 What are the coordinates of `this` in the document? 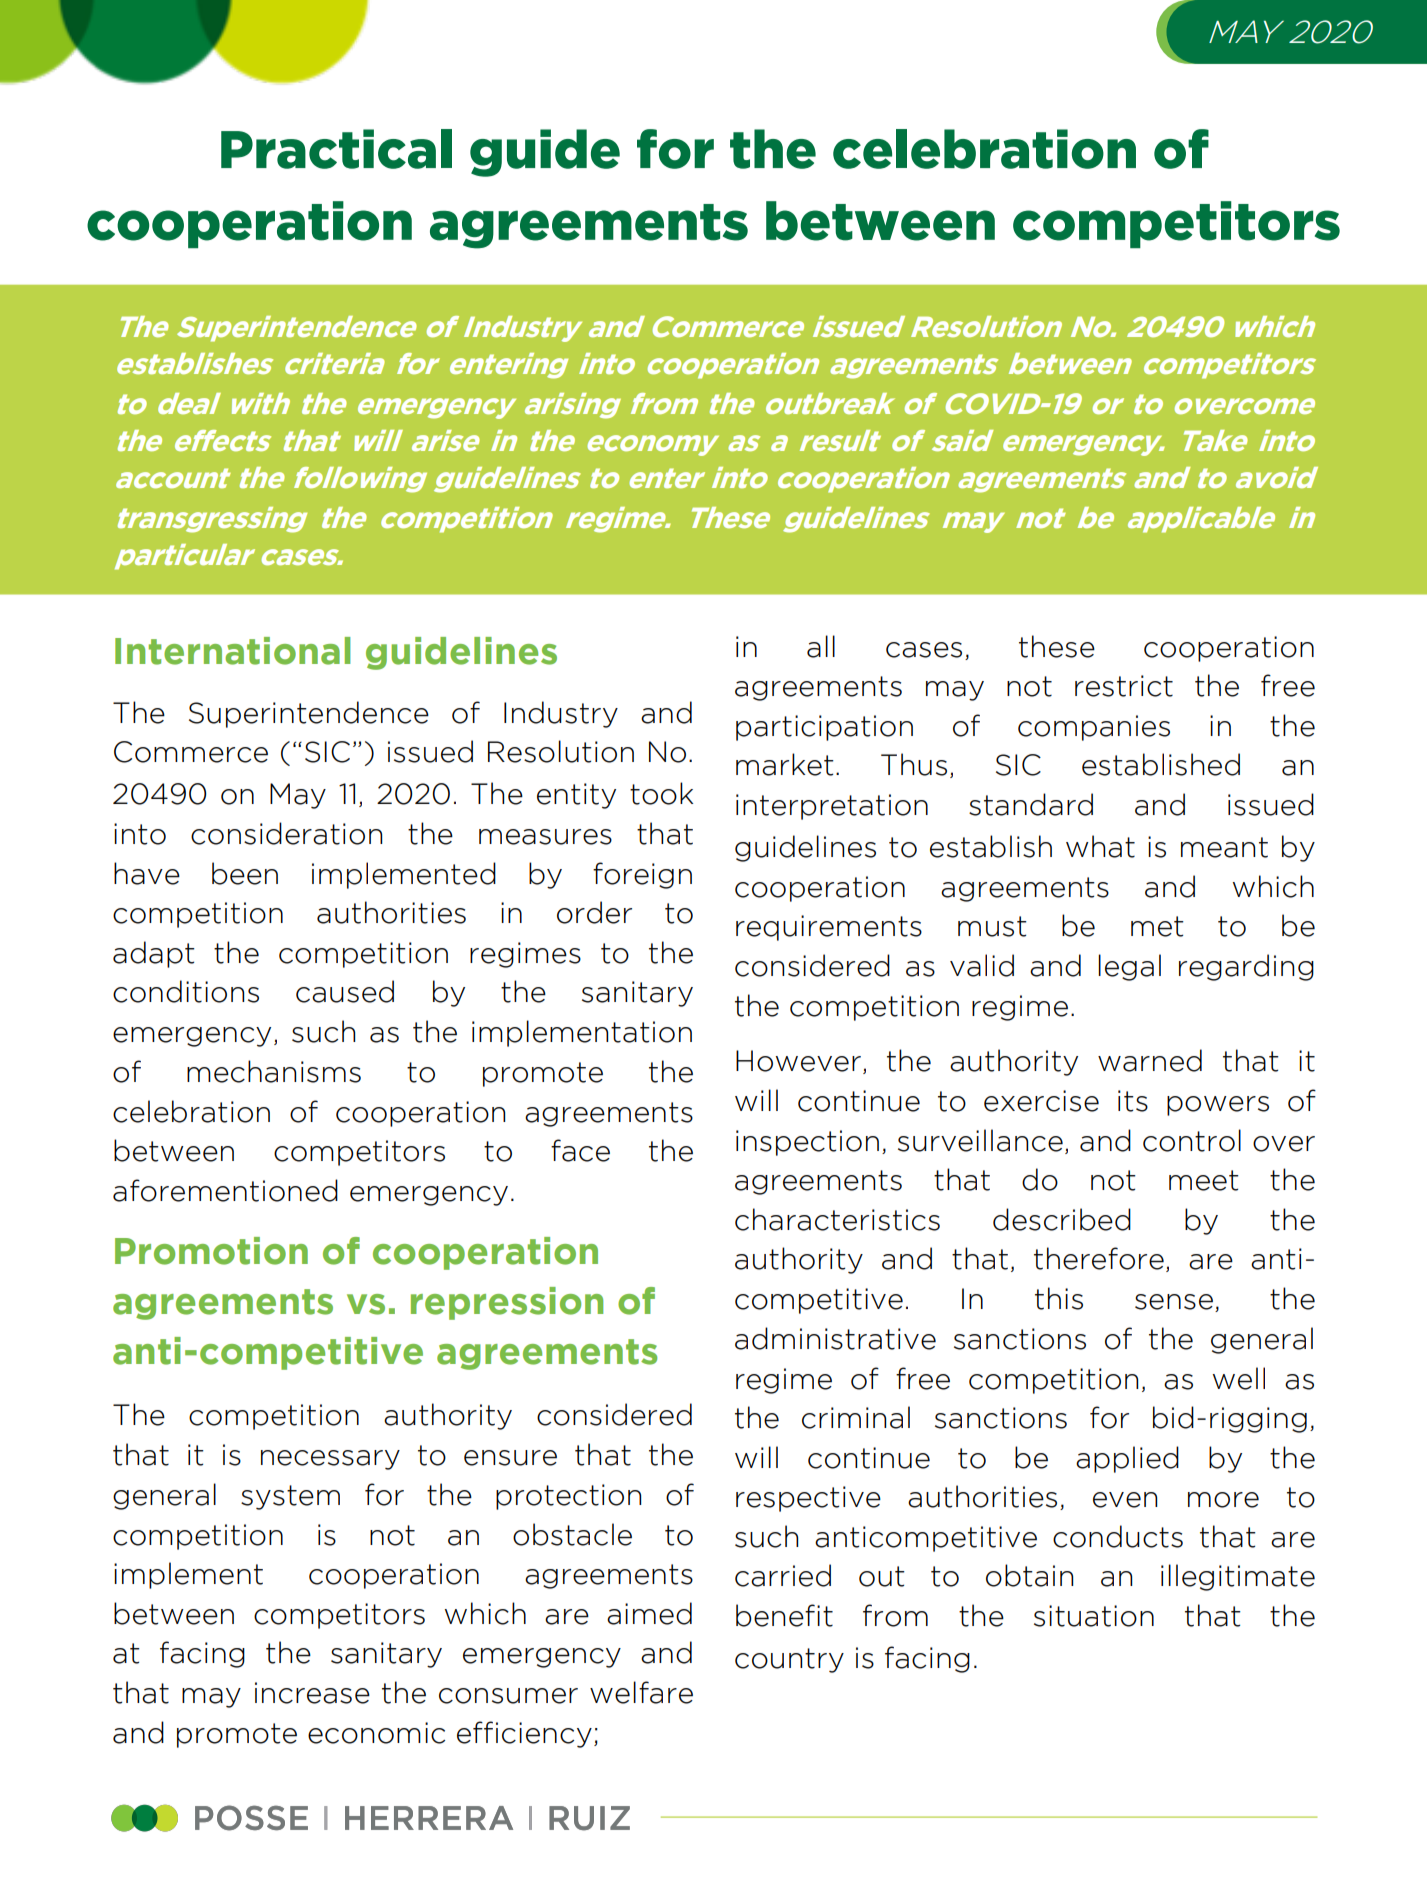 It's located at (1059, 1298).
